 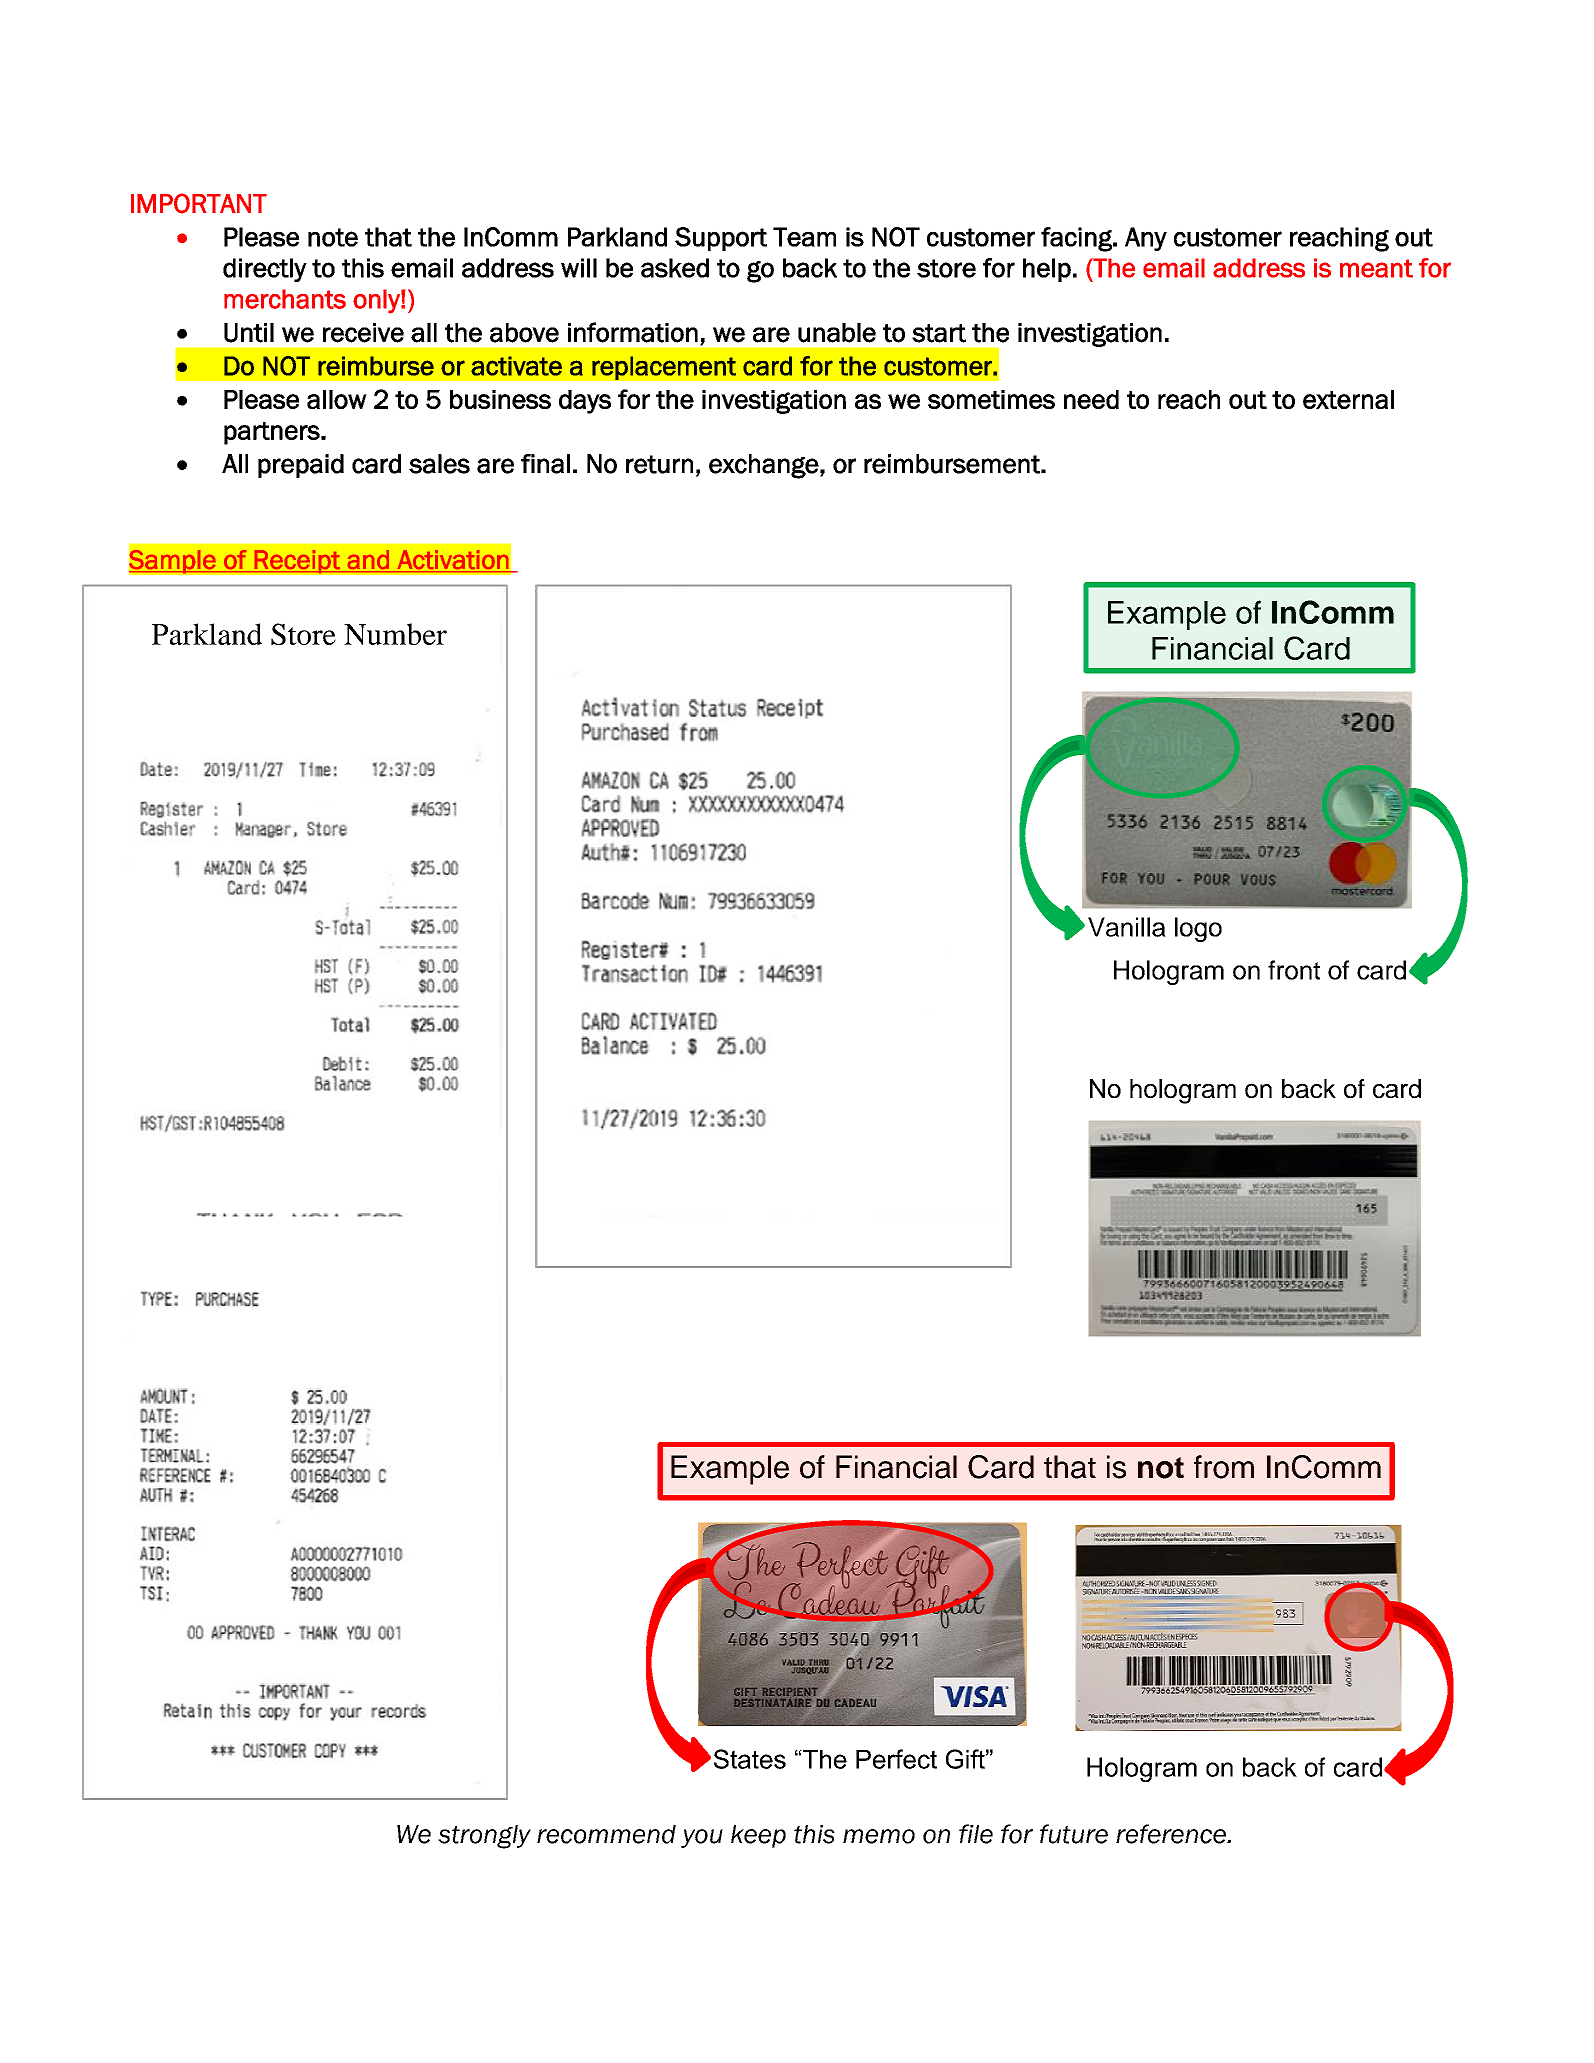 I want to click on strongly, so click(x=484, y=1837).
